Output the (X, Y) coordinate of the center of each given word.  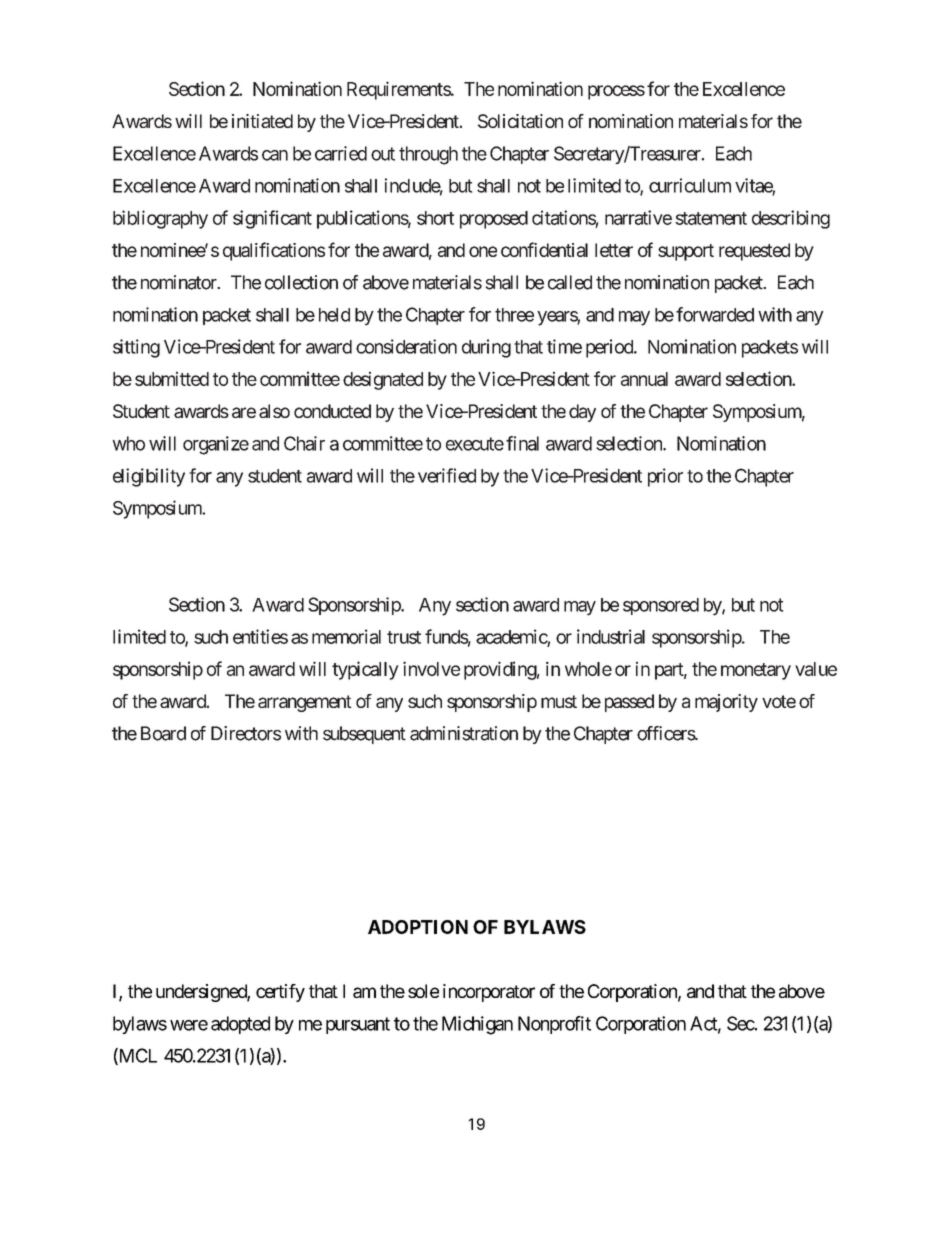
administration (464, 733)
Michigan (477, 1025)
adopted (240, 1025)
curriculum (690, 185)
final (522, 443)
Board (163, 733)
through (428, 155)
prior (665, 477)
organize (216, 445)
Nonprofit (554, 1025)
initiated (262, 121)
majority (726, 703)
